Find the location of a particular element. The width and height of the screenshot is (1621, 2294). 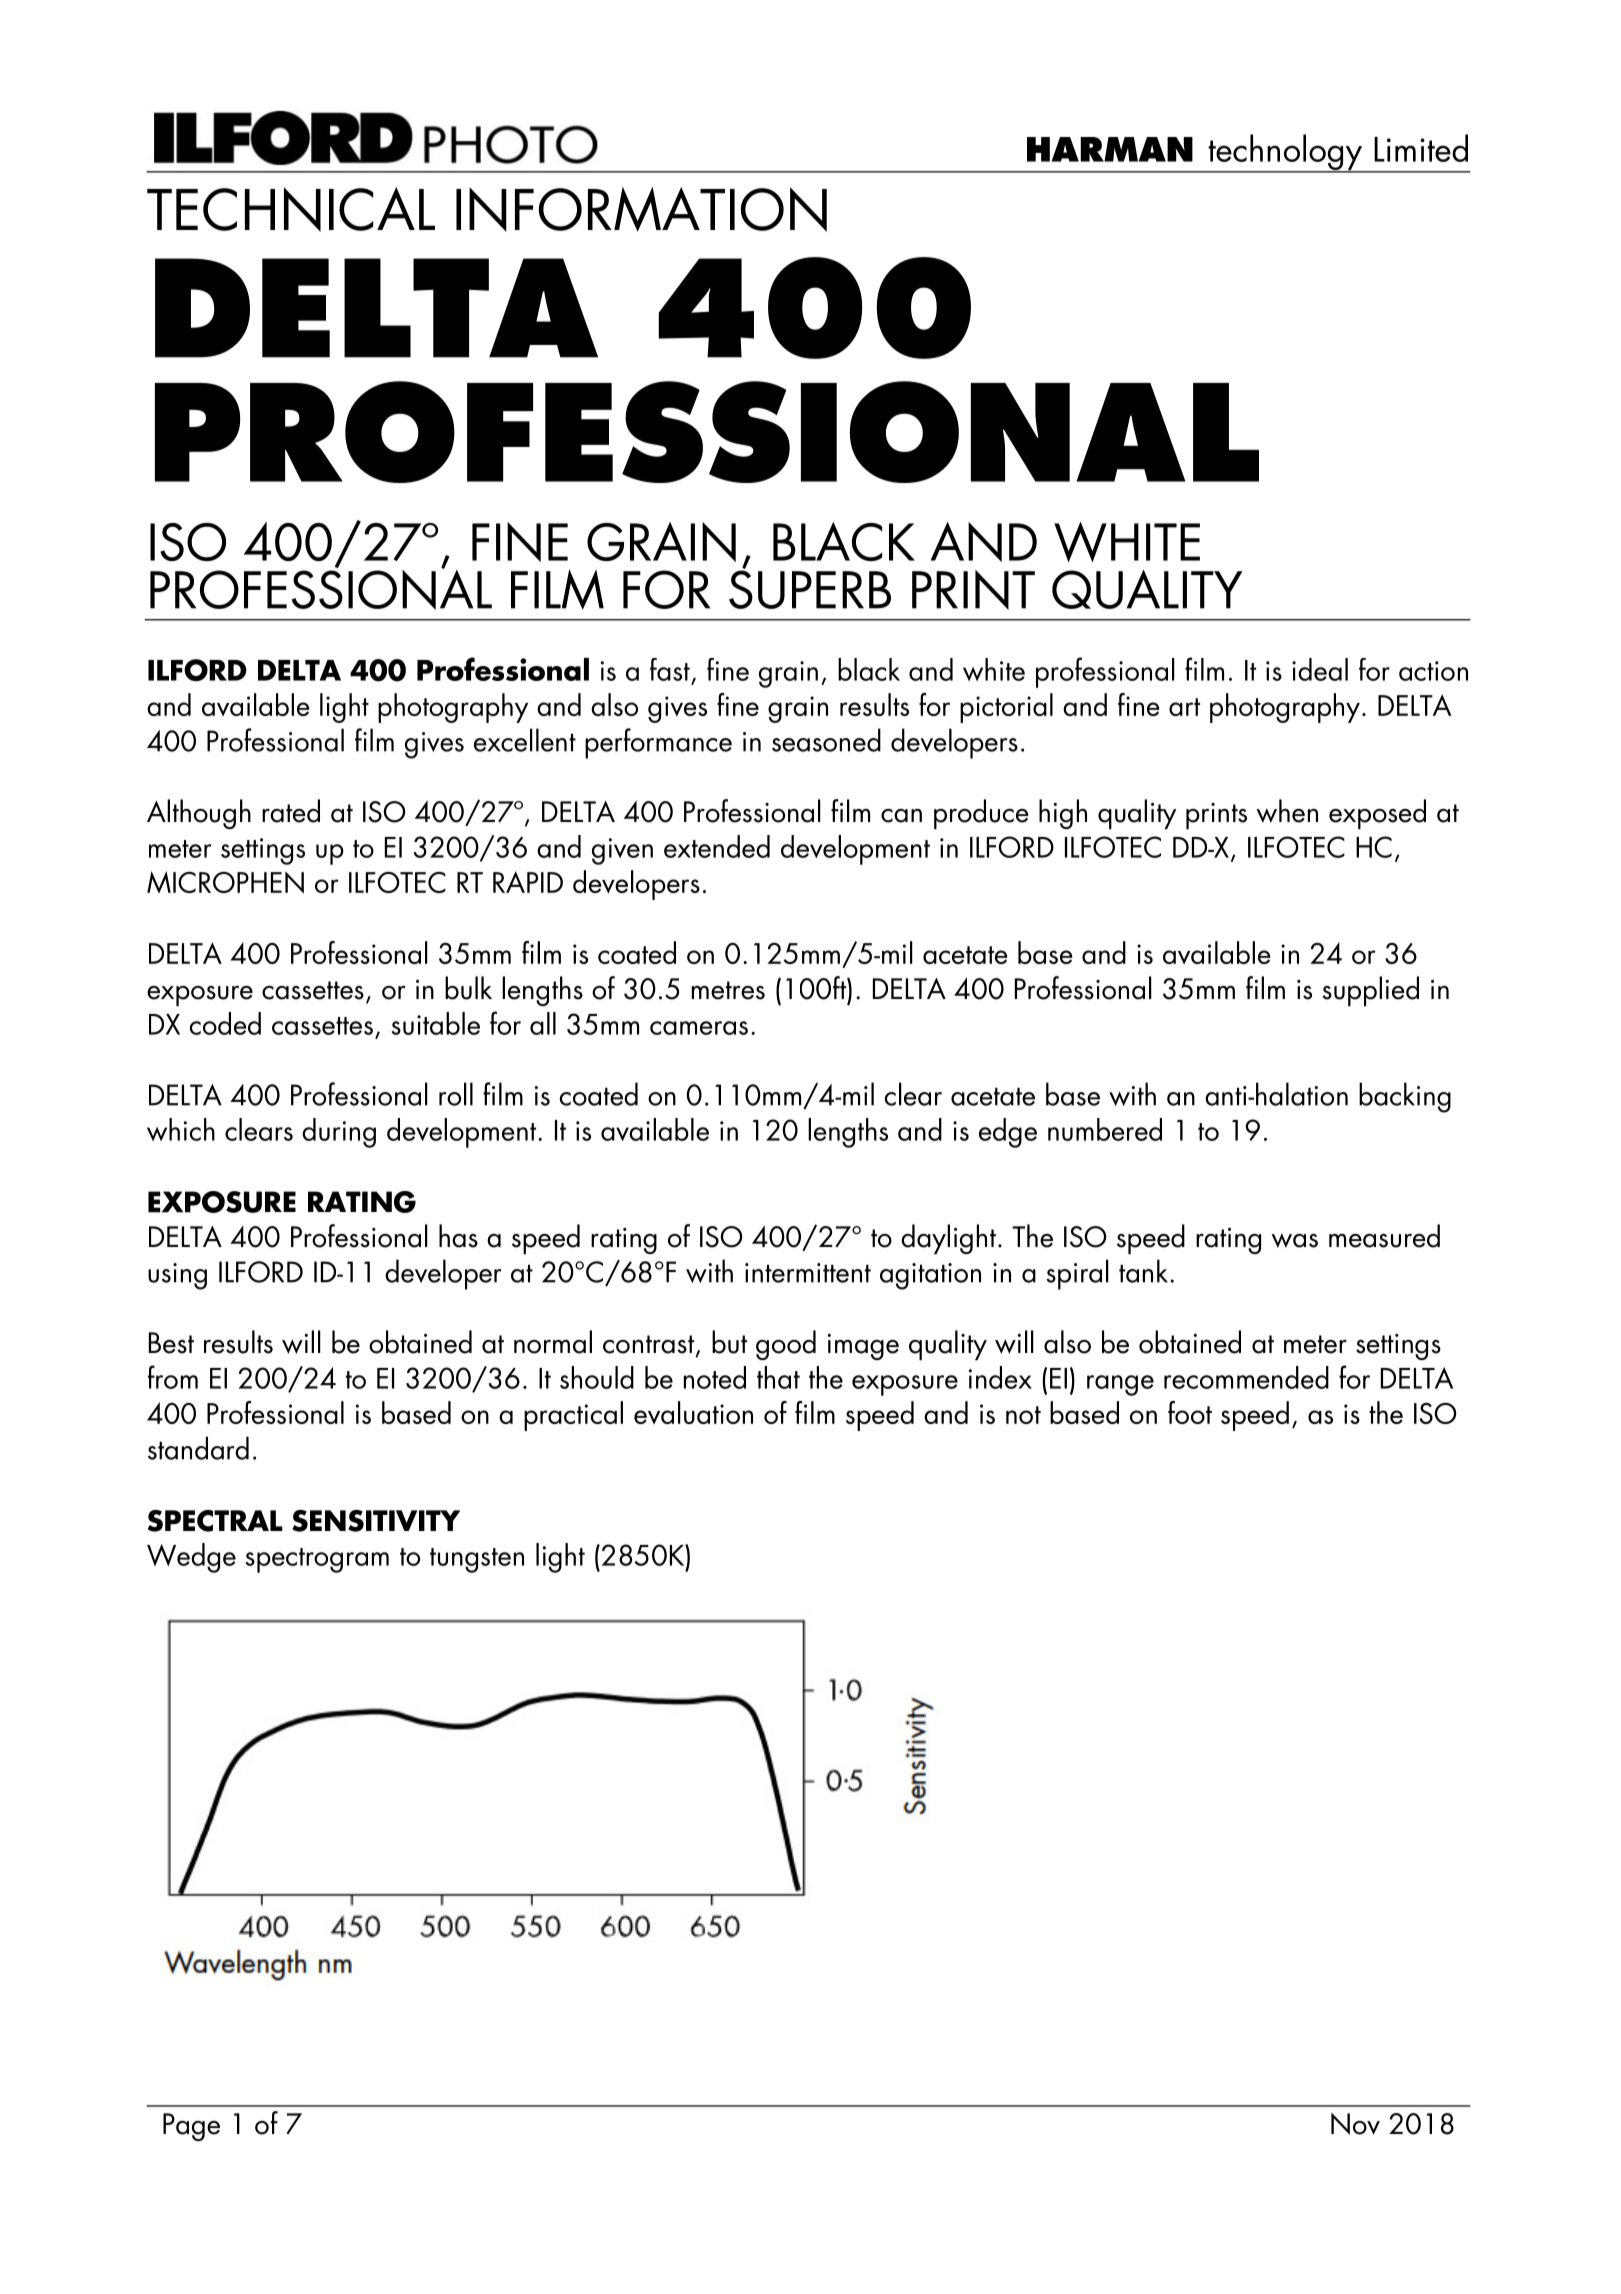

foot is located at coordinates (1190, 1412).
